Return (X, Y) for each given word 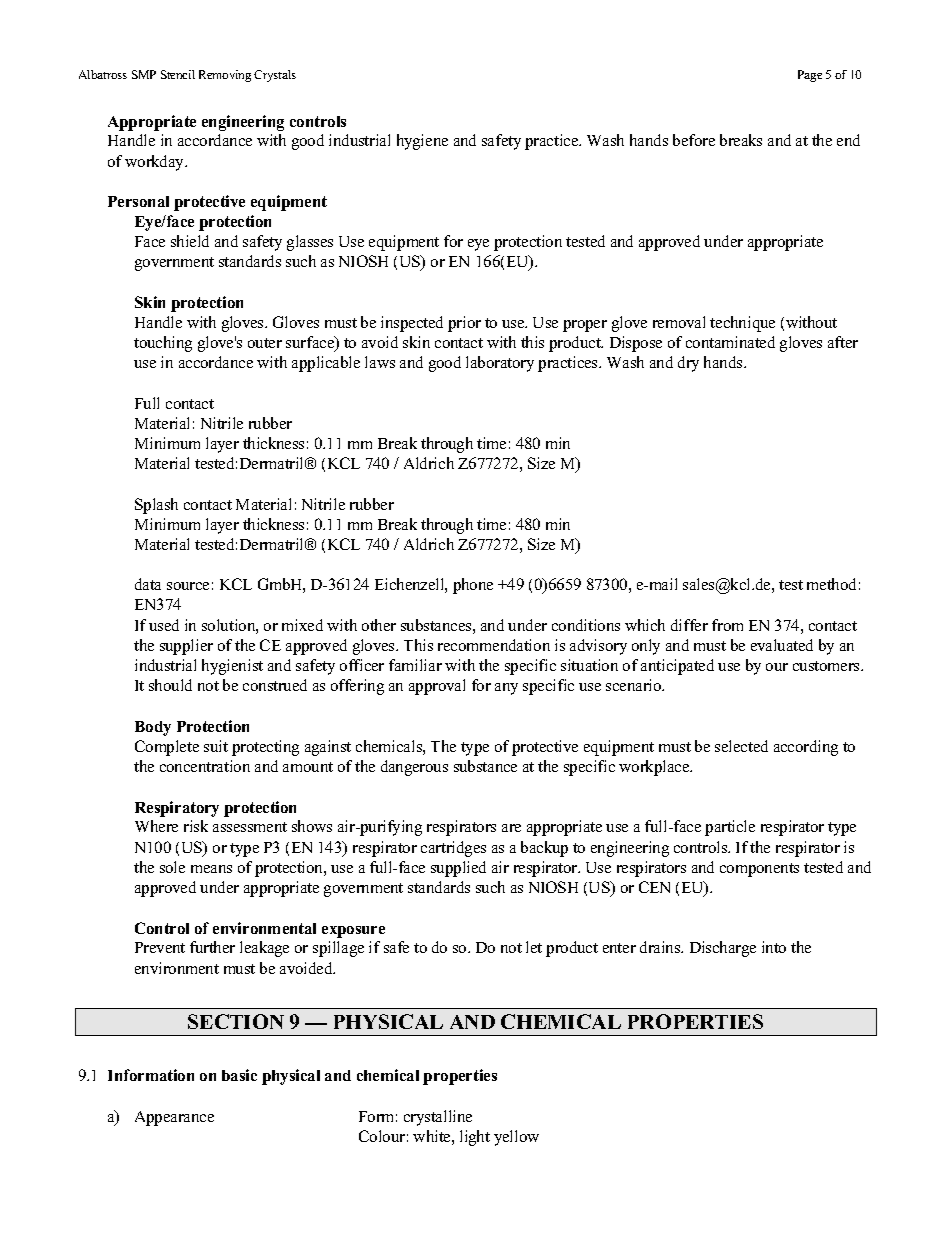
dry (688, 364)
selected (741, 746)
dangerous (414, 768)
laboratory (500, 364)
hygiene (422, 142)
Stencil (178, 74)
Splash (156, 506)
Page (810, 76)
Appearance (174, 1118)
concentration (205, 766)
